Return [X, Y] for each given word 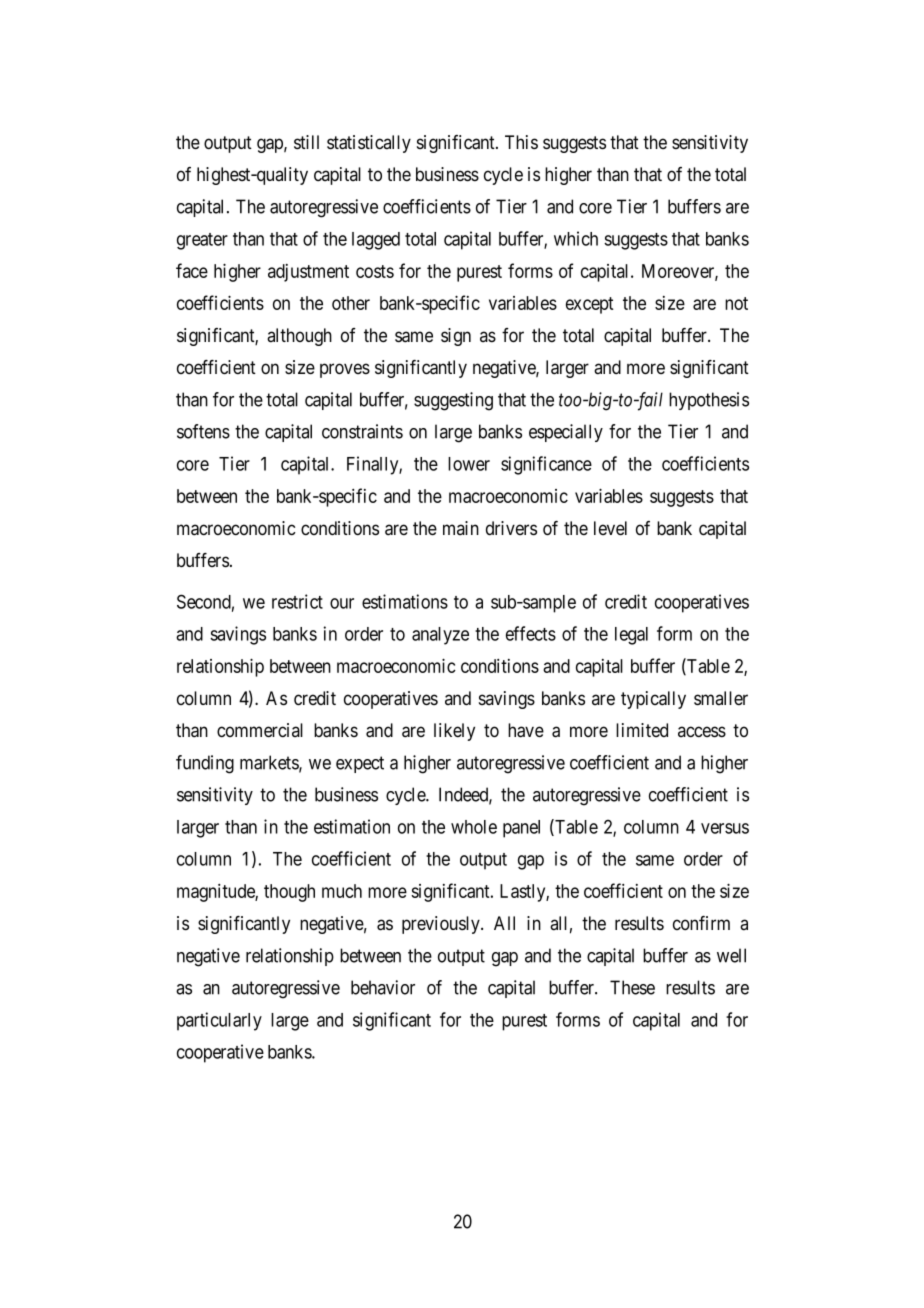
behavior [383, 987]
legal [631, 636]
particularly [219, 1021]
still [306, 142]
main [461, 528]
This [521, 142]
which [576, 238]
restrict [297, 601]
